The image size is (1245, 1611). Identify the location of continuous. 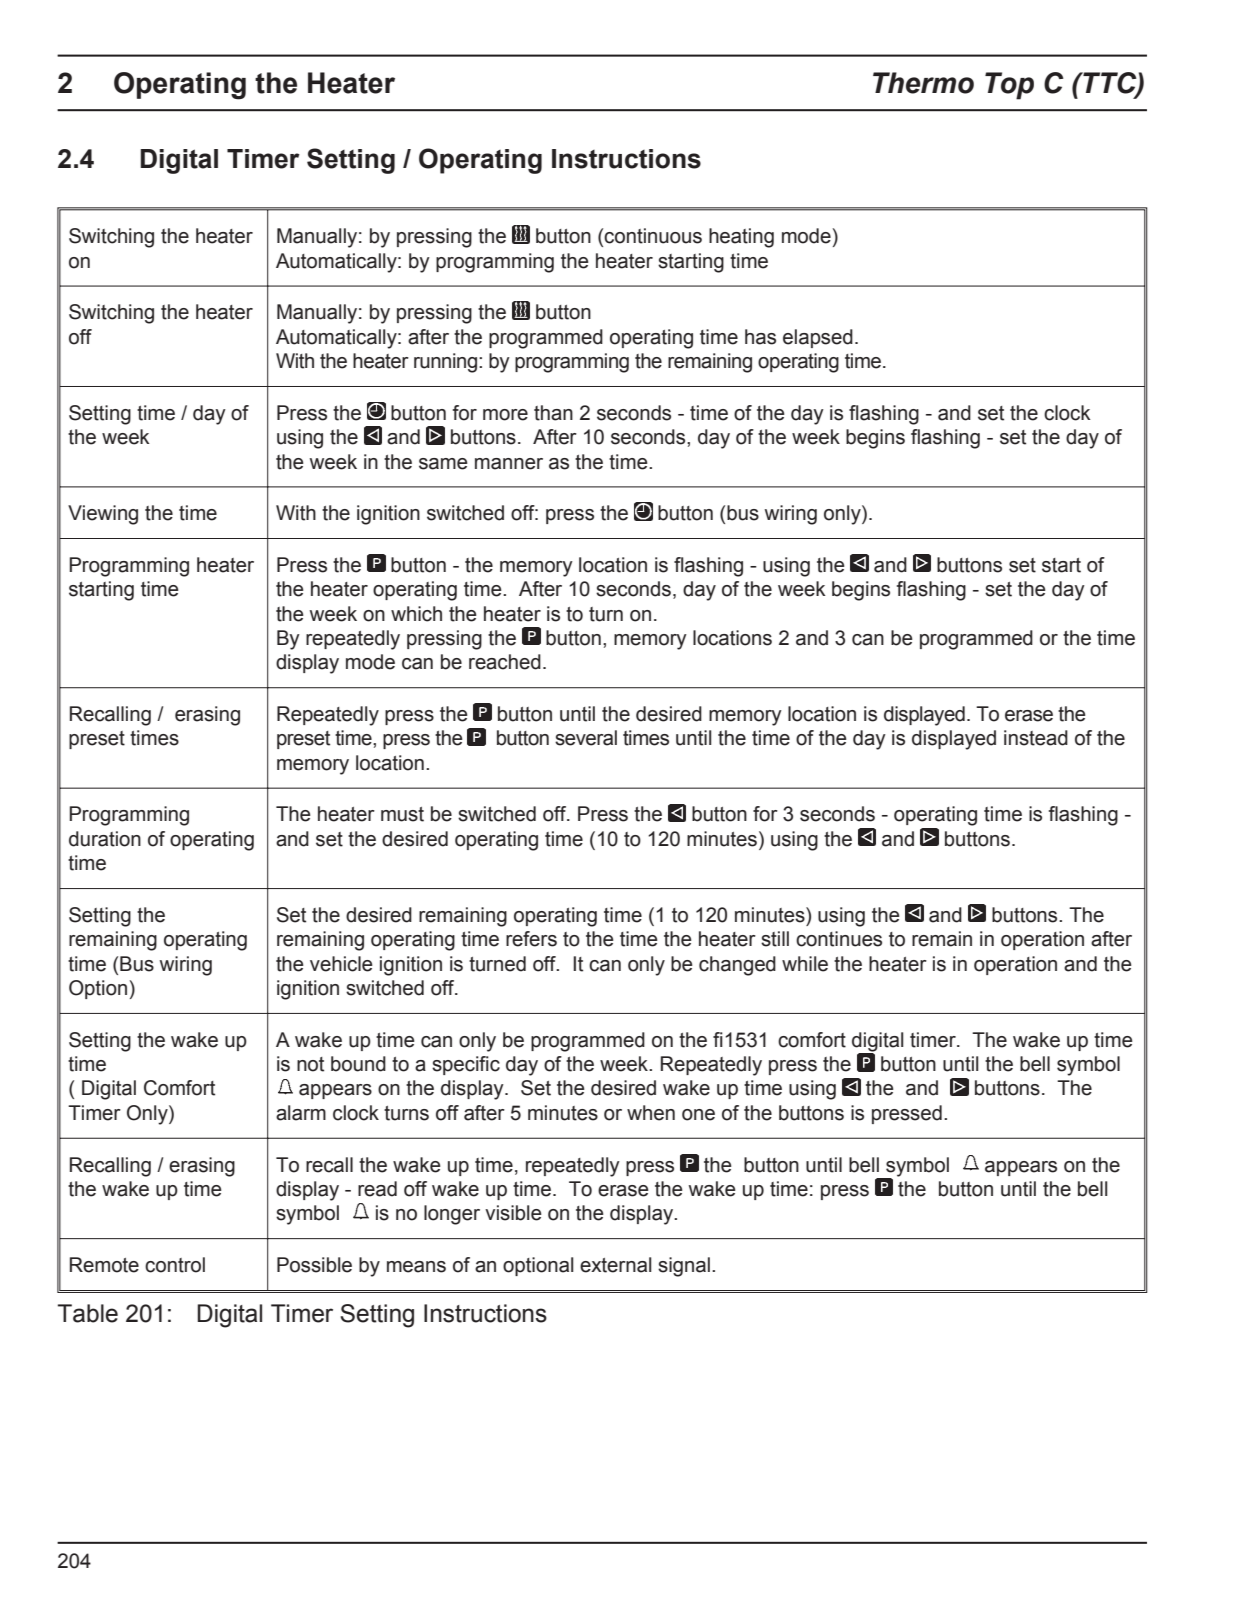
(653, 236).
